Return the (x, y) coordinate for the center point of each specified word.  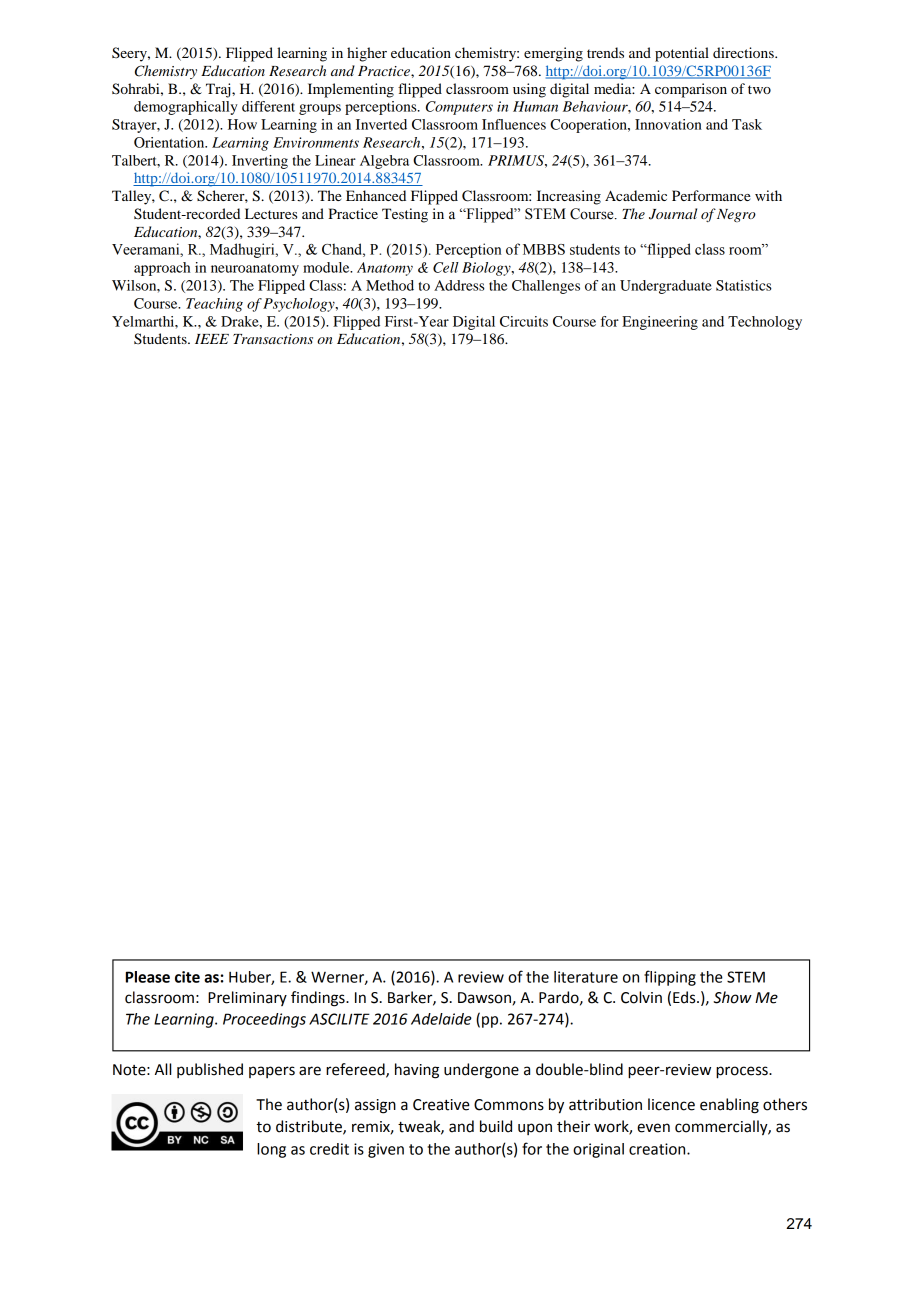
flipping (670, 978)
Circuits (524, 321)
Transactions (273, 339)
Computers (459, 108)
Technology (765, 323)
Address (459, 285)
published (210, 1070)
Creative (441, 1105)
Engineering (660, 323)
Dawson (484, 998)
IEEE (212, 339)
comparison (691, 90)
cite (187, 977)
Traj (219, 90)
